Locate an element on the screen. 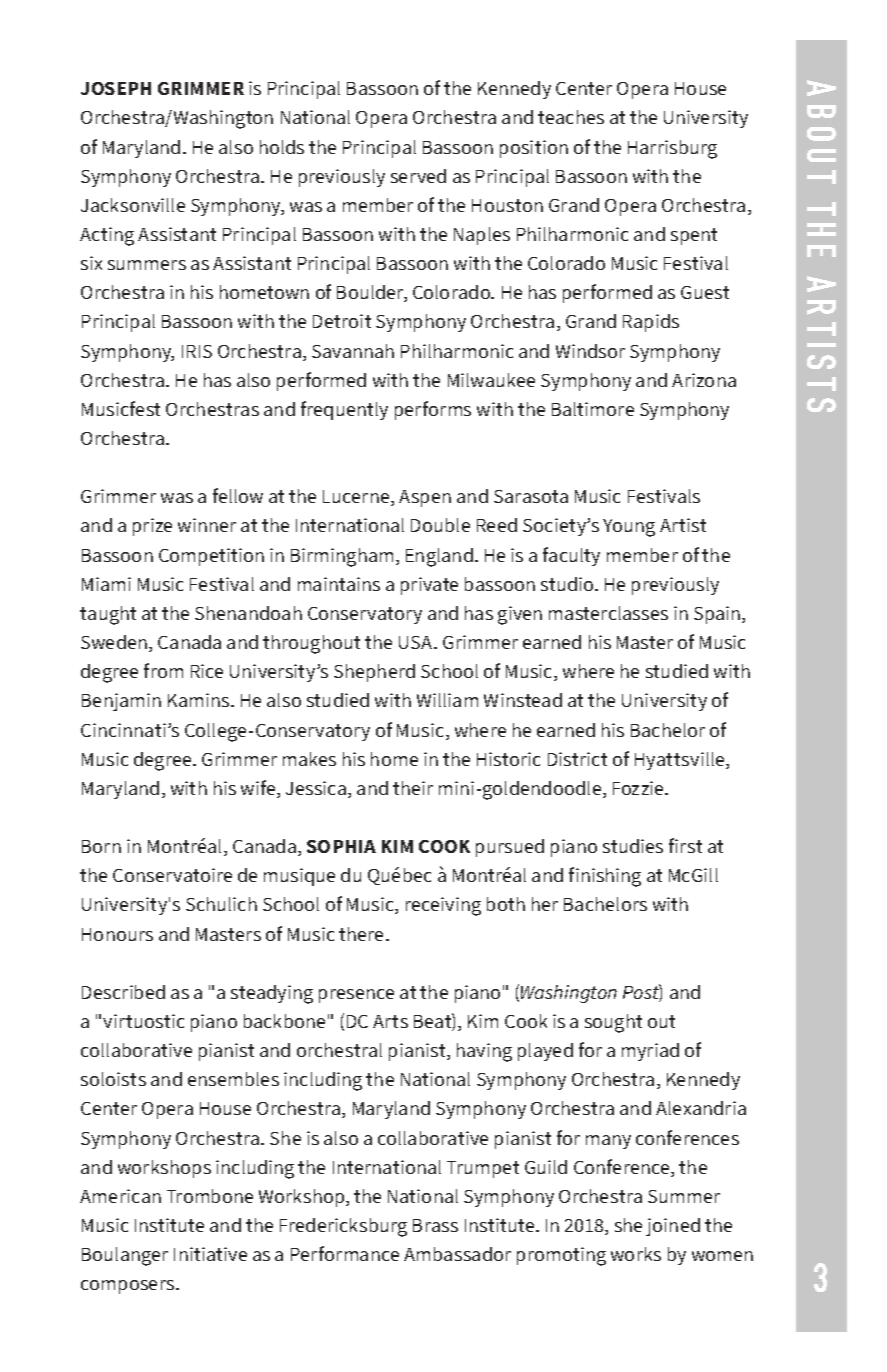 The image size is (887, 1372). JOSEPH is located at coordinates (116, 88).
